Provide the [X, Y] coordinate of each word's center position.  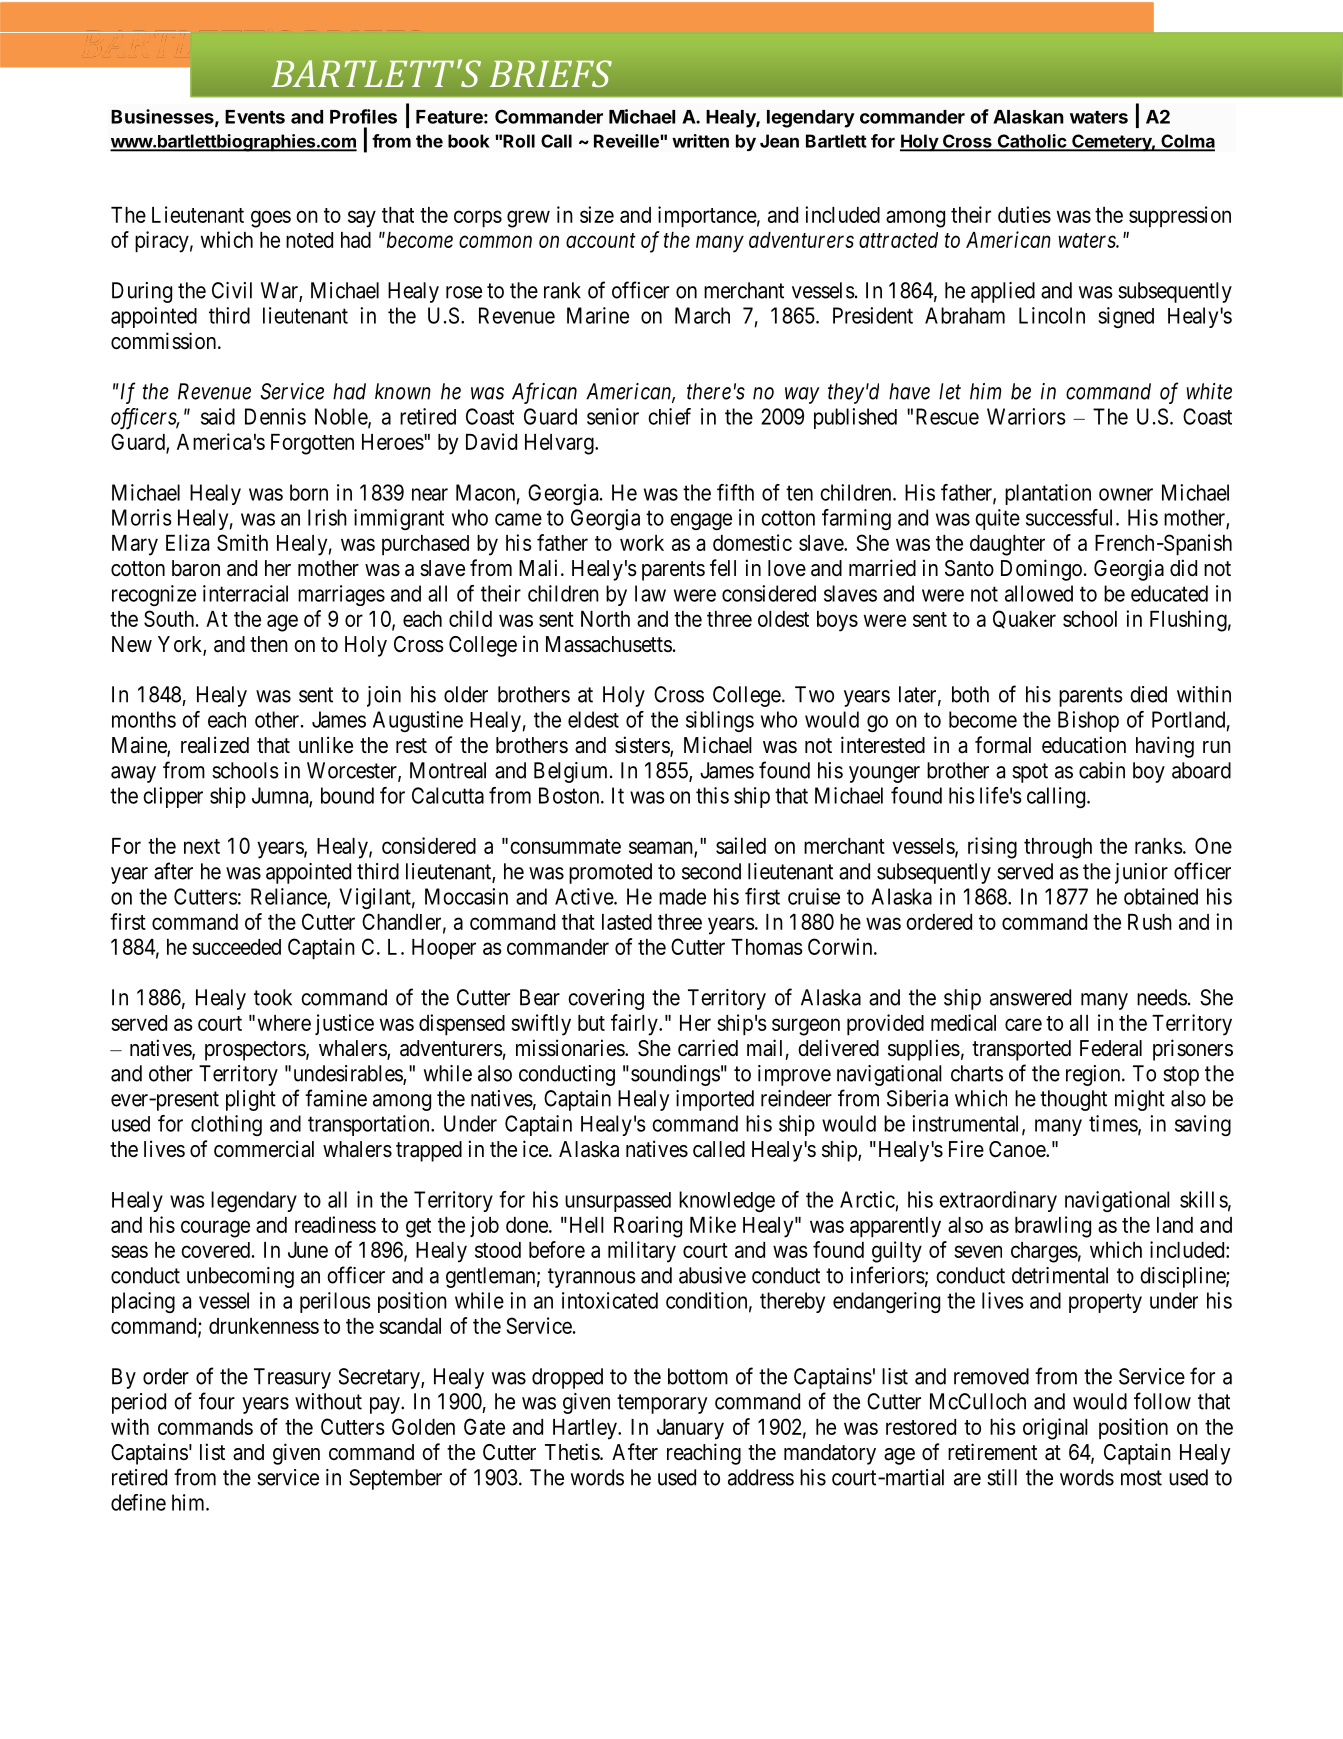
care [1023, 1024]
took [273, 997]
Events [255, 117]
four [217, 1401]
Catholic [1031, 142]
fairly [635, 1025]
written [700, 141]
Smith [242, 542]
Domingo [1041, 570]
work [642, 543]
